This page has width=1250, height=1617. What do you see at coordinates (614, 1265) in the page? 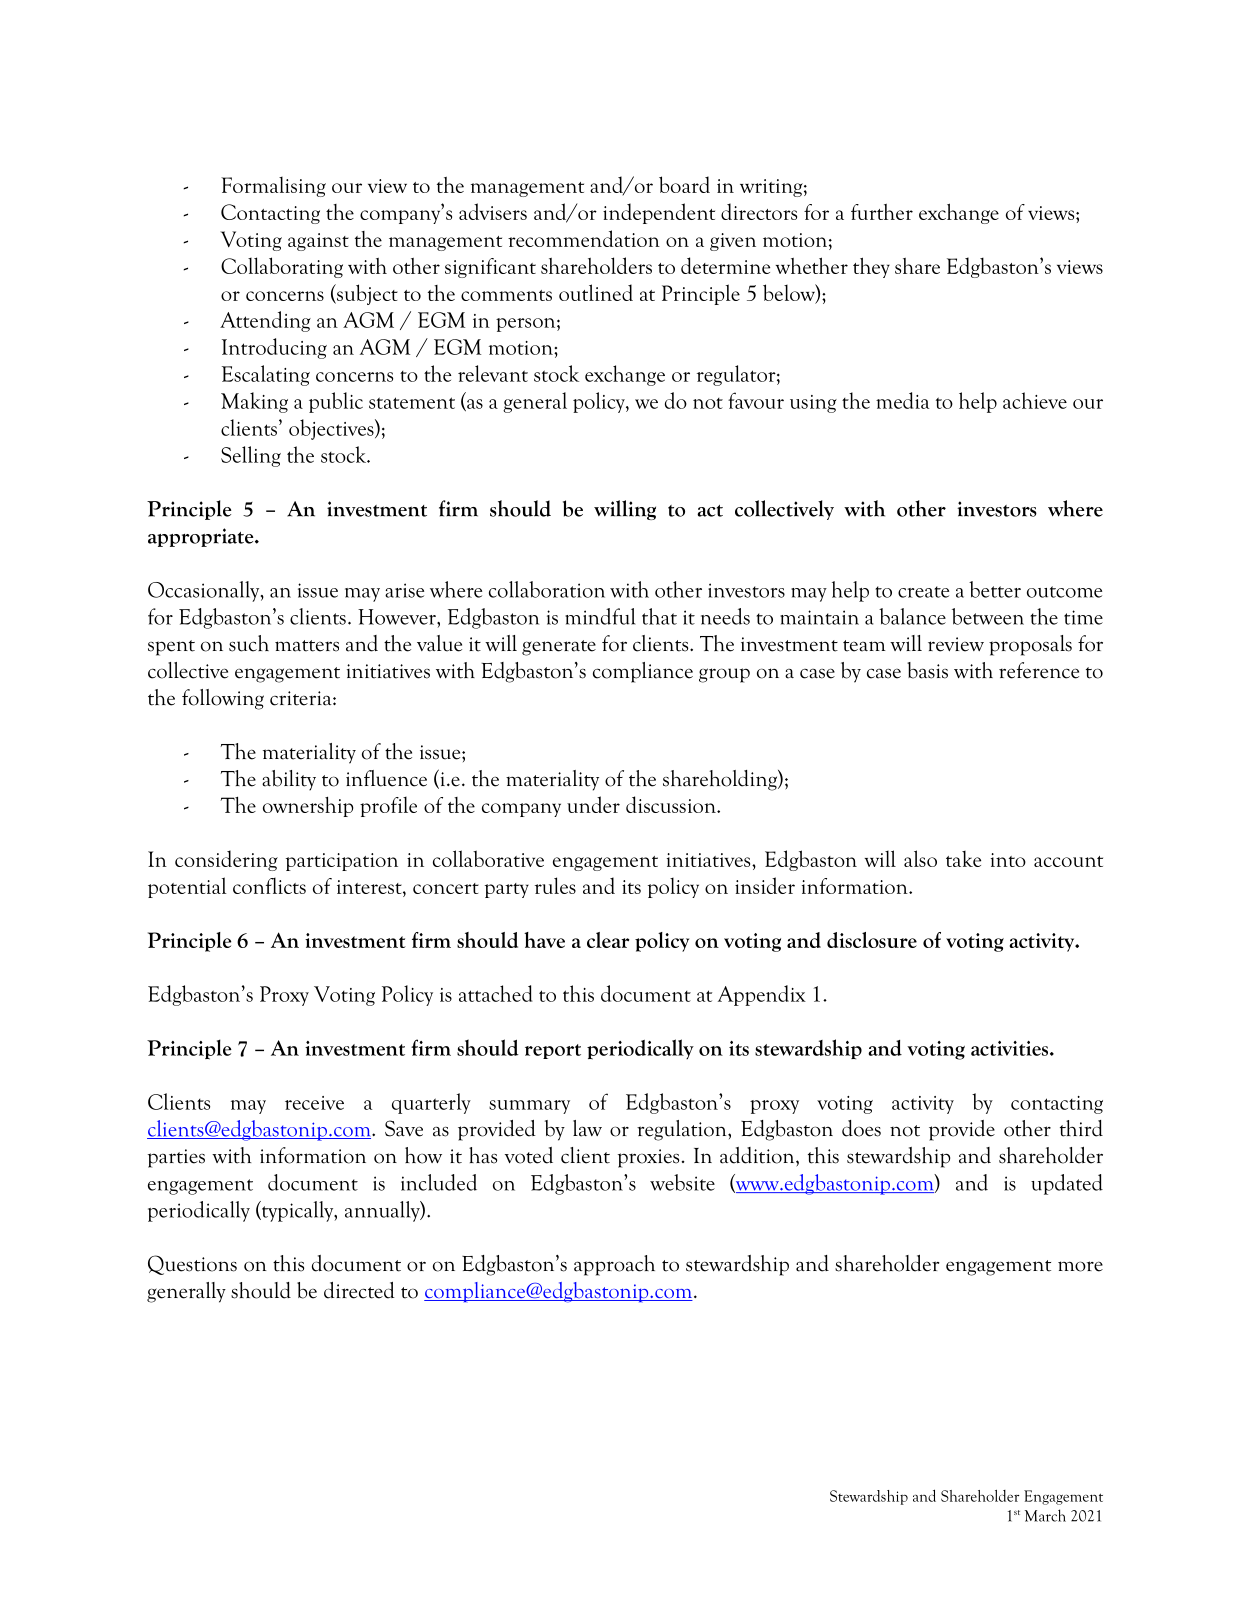
I see `approach` at bounding box center [614, 1265].
